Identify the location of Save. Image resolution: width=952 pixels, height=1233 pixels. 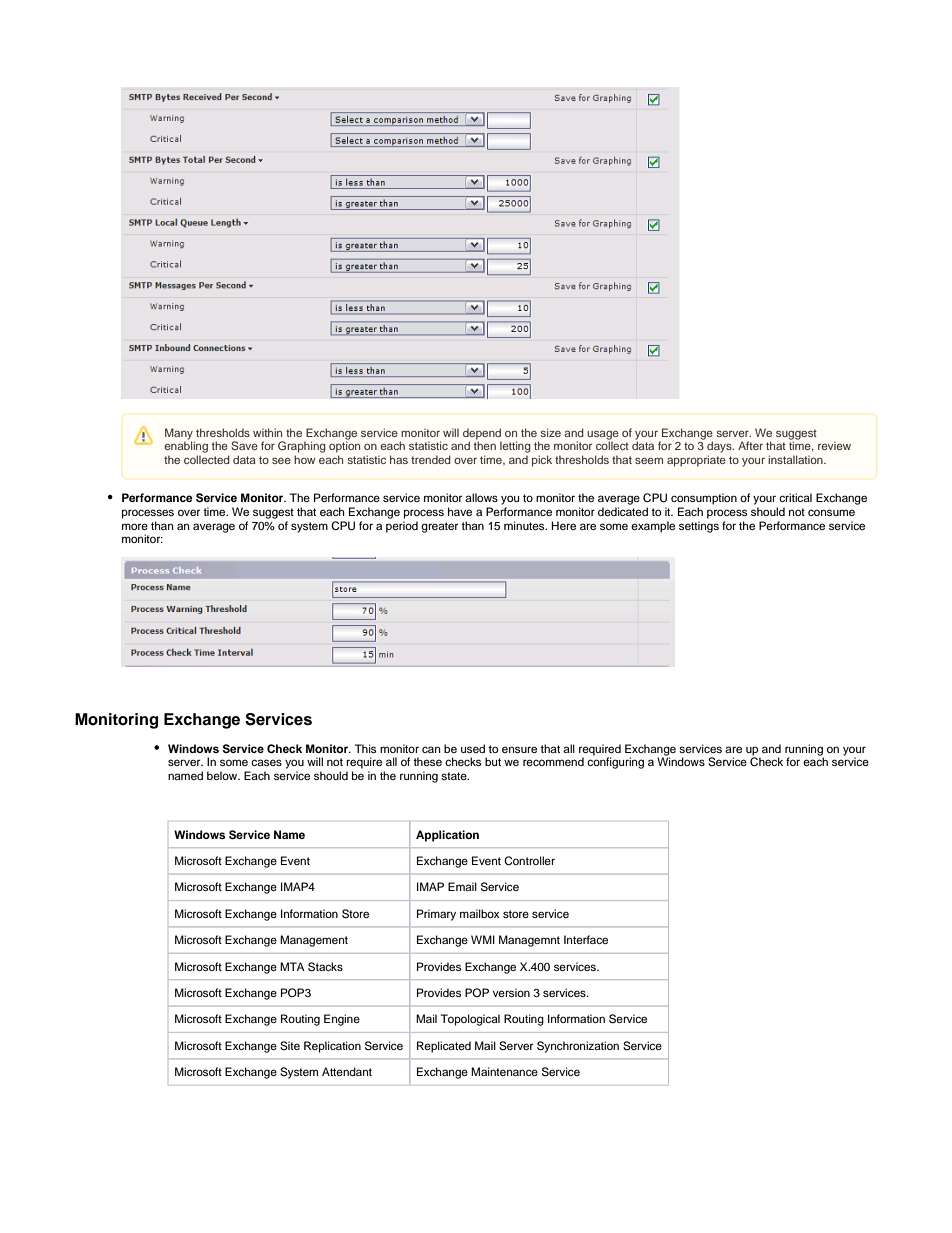
(244, 445).
